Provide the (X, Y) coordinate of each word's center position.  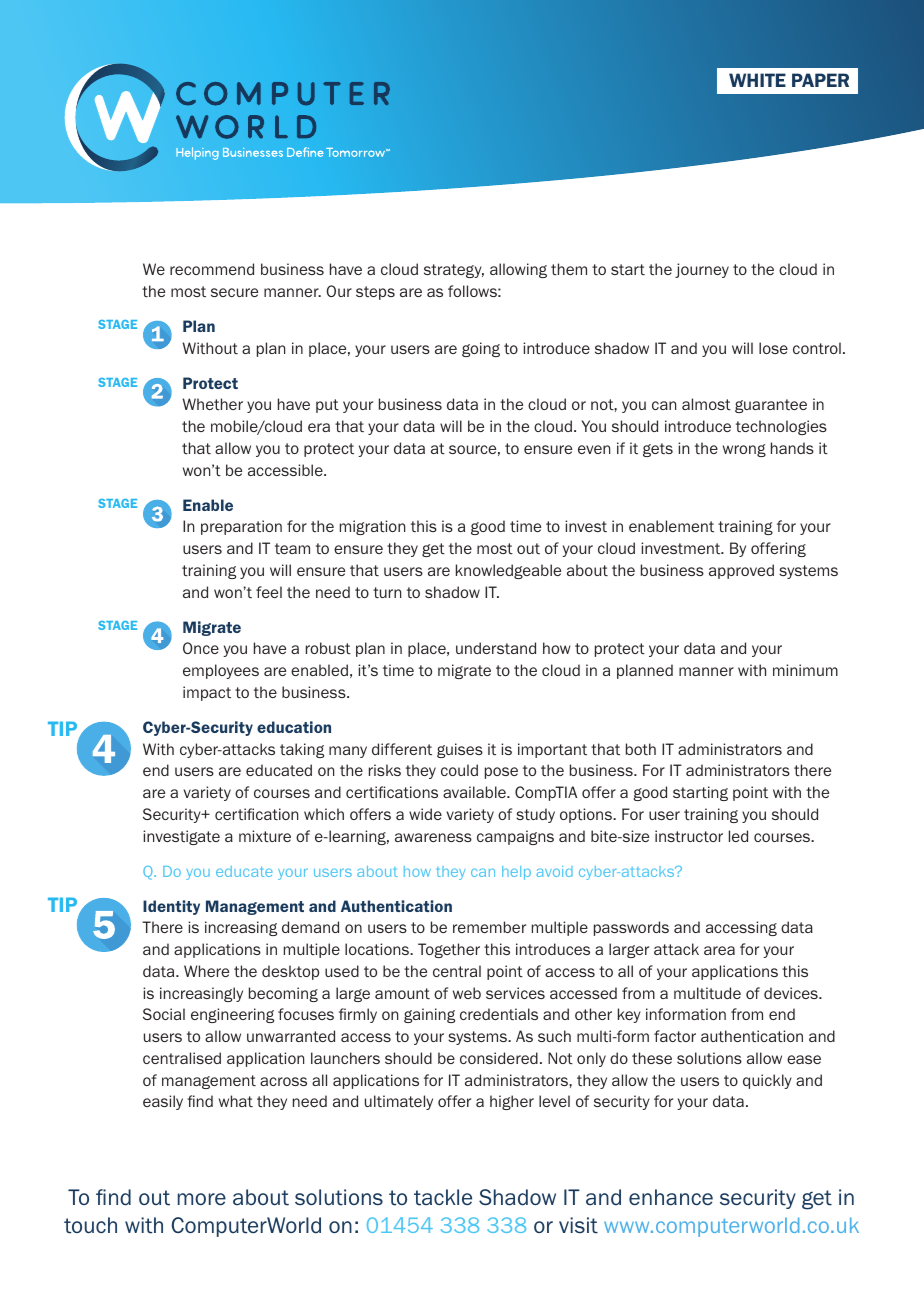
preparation (241, 527)
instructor (689, 836)
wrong (744, 450)
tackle (443, 1197)
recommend (212, 269)
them (569, 269)
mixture (265, 836)
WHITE (757, 80)
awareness (433, 837)
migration (372, 527)
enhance (671, 1197)
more (202, 1199)
